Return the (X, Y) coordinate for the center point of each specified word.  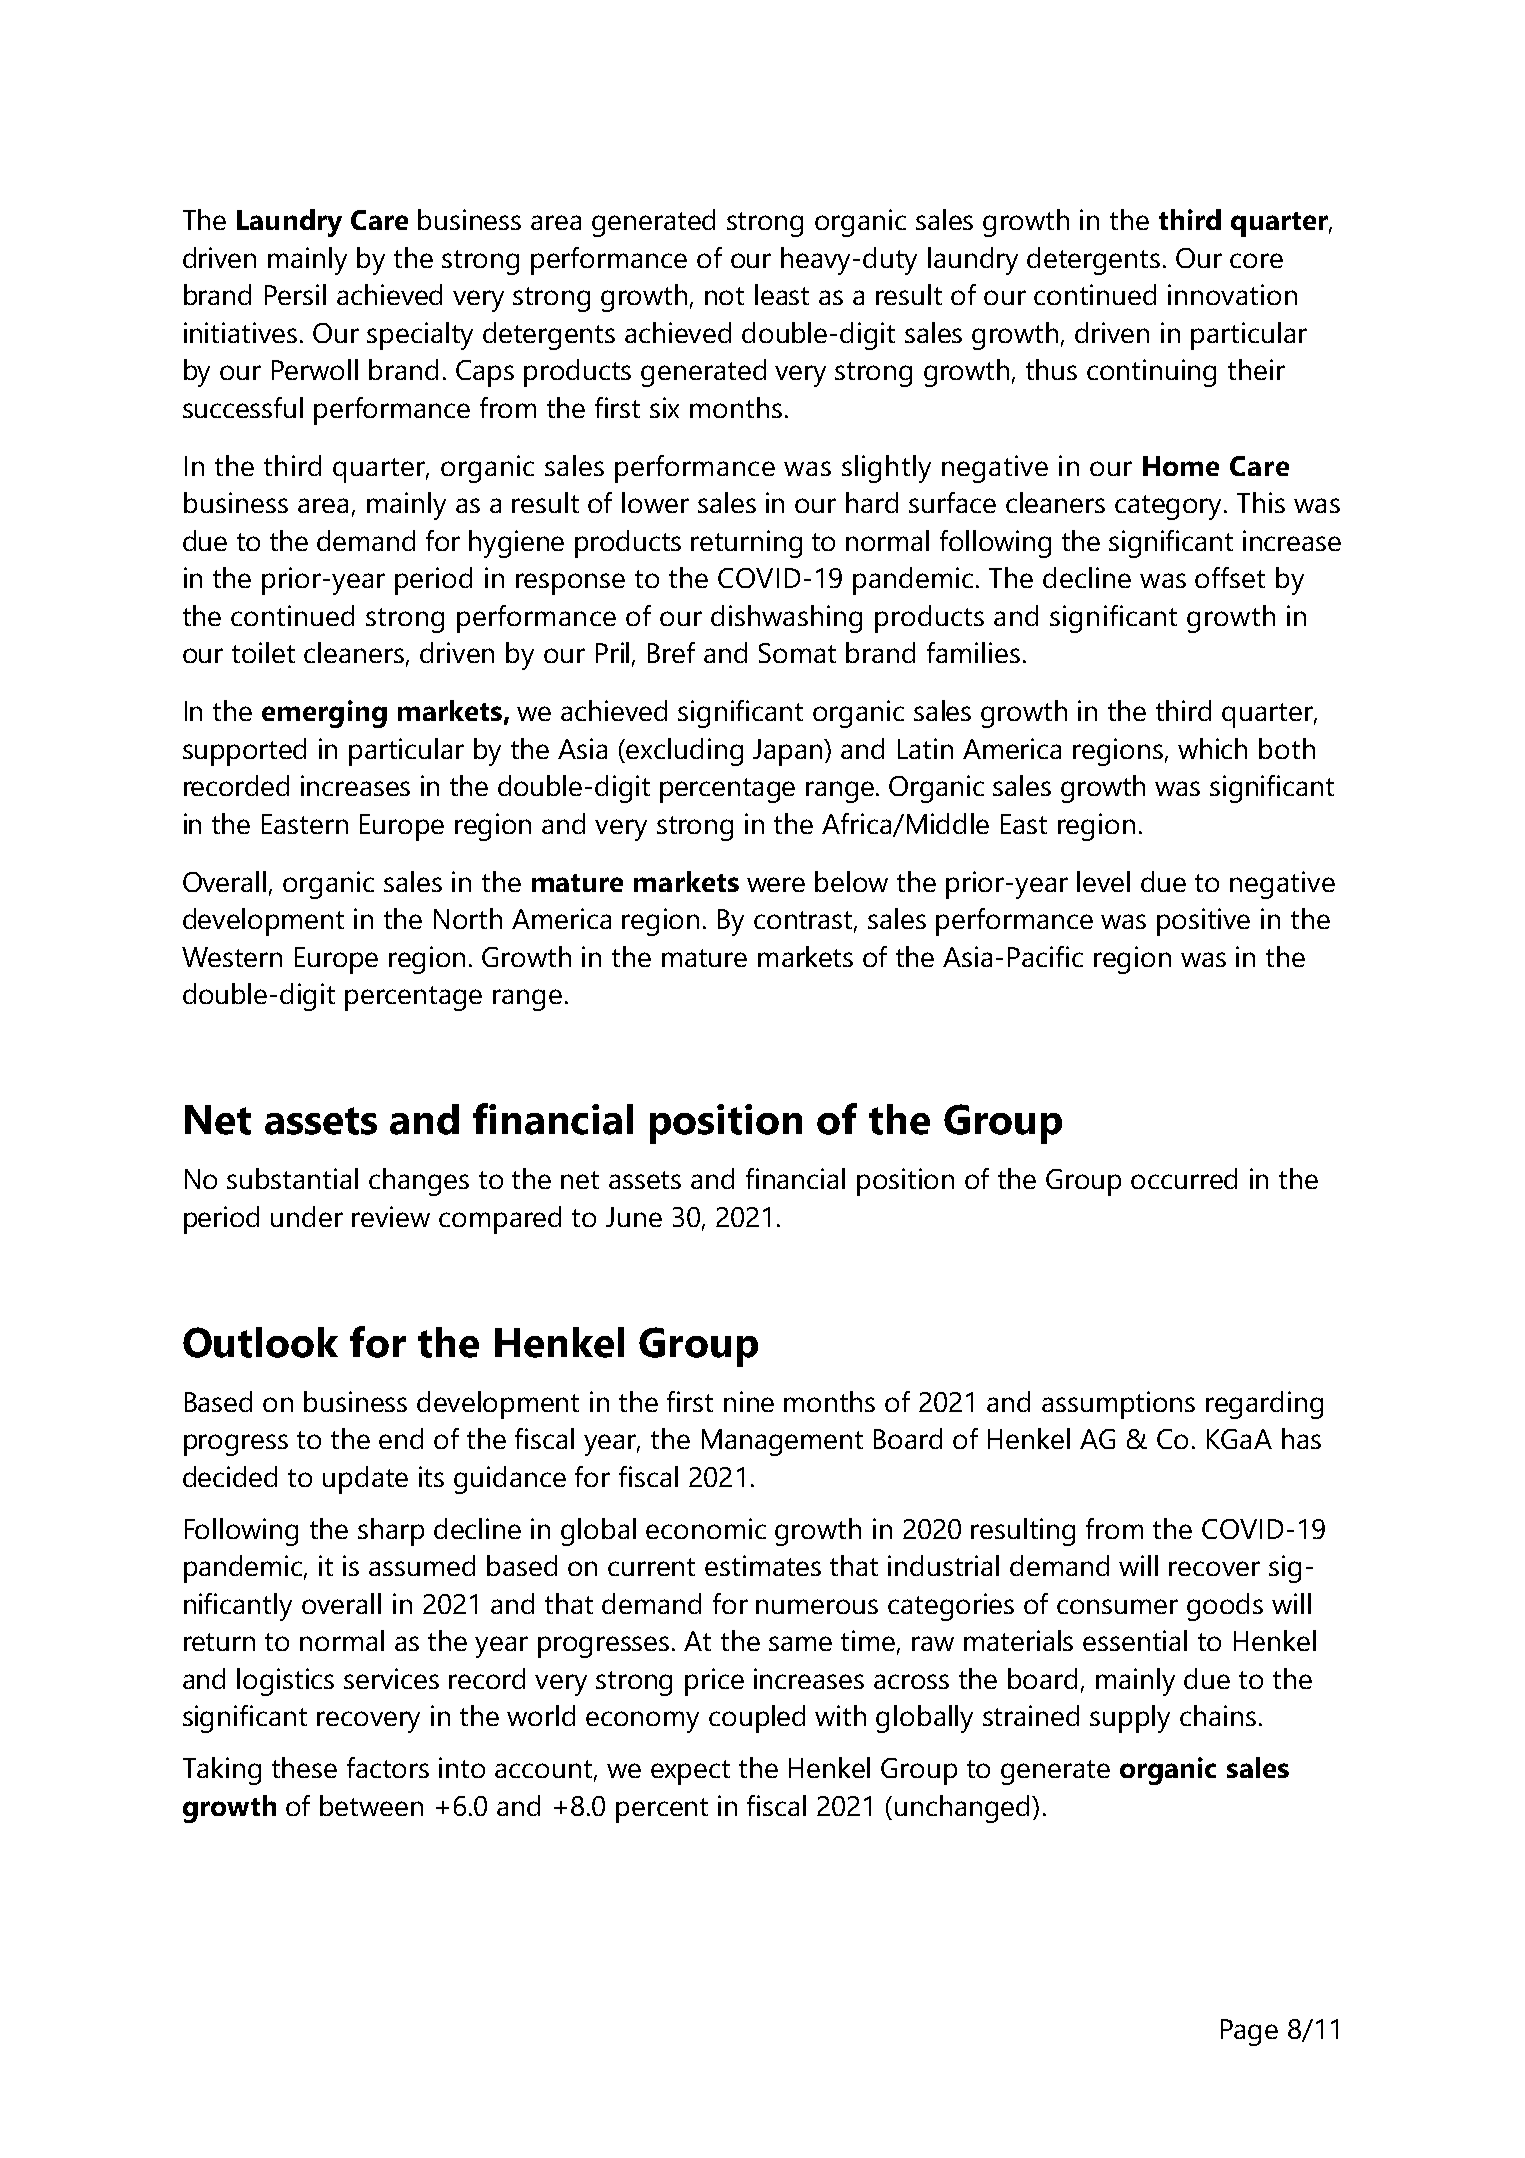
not (724, 296)
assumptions (1118, 1405)
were (776, 884)
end (401, 1438)
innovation (1232, 294)
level (1103, 881)
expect (690, 1772)
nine (749, 1401)
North (468, 918)
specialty (420, 336)
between (371, 1805)
